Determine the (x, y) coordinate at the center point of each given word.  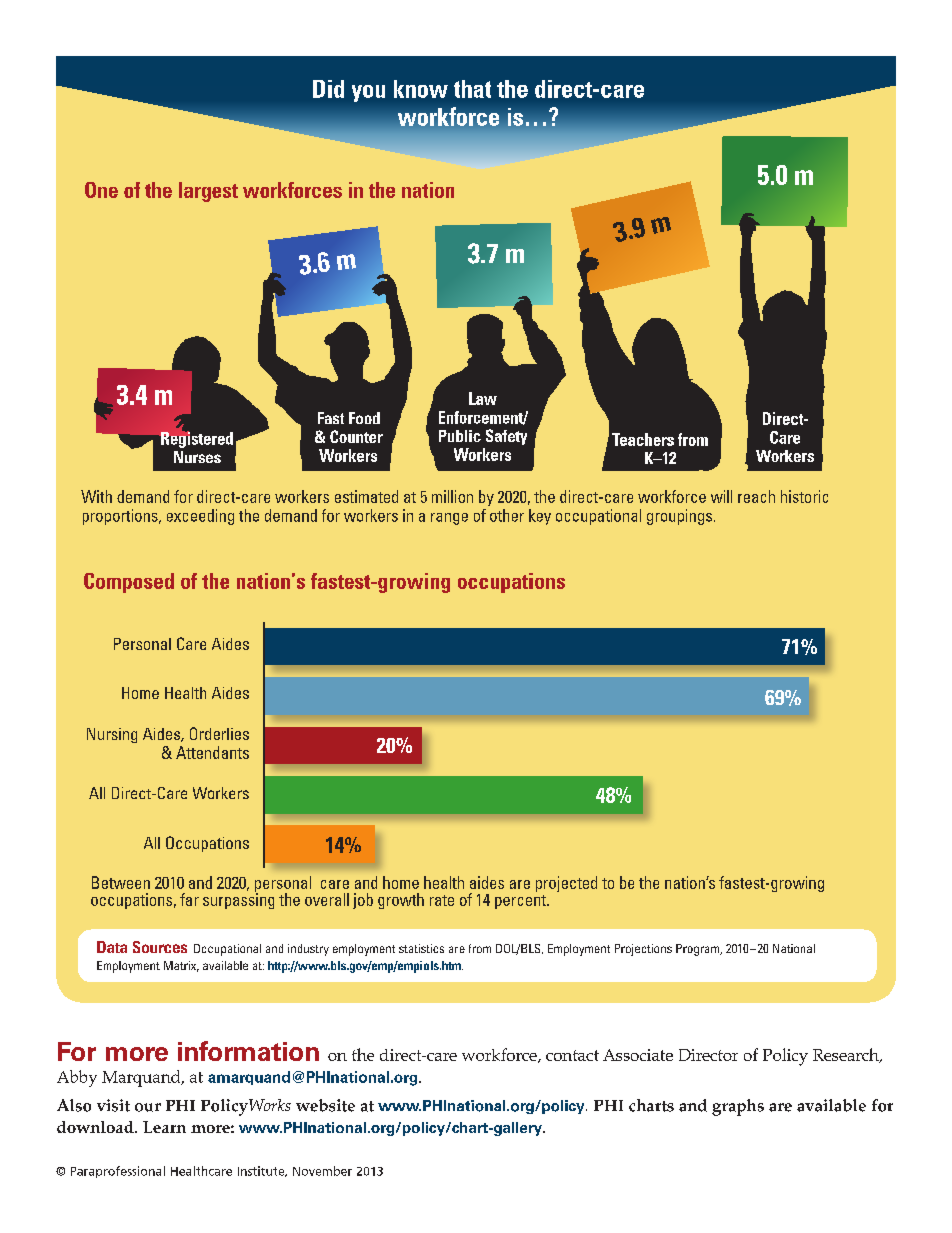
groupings (681, 517)
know (421, 89)
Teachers (643, 439)
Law (483, 398)
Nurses (197, 457)
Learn (164, 1127)
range (449, 519)
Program (699, 950)
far (189, 899)
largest (208, 192)
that (472, 89)
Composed (129, 583)
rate (442, 900)
